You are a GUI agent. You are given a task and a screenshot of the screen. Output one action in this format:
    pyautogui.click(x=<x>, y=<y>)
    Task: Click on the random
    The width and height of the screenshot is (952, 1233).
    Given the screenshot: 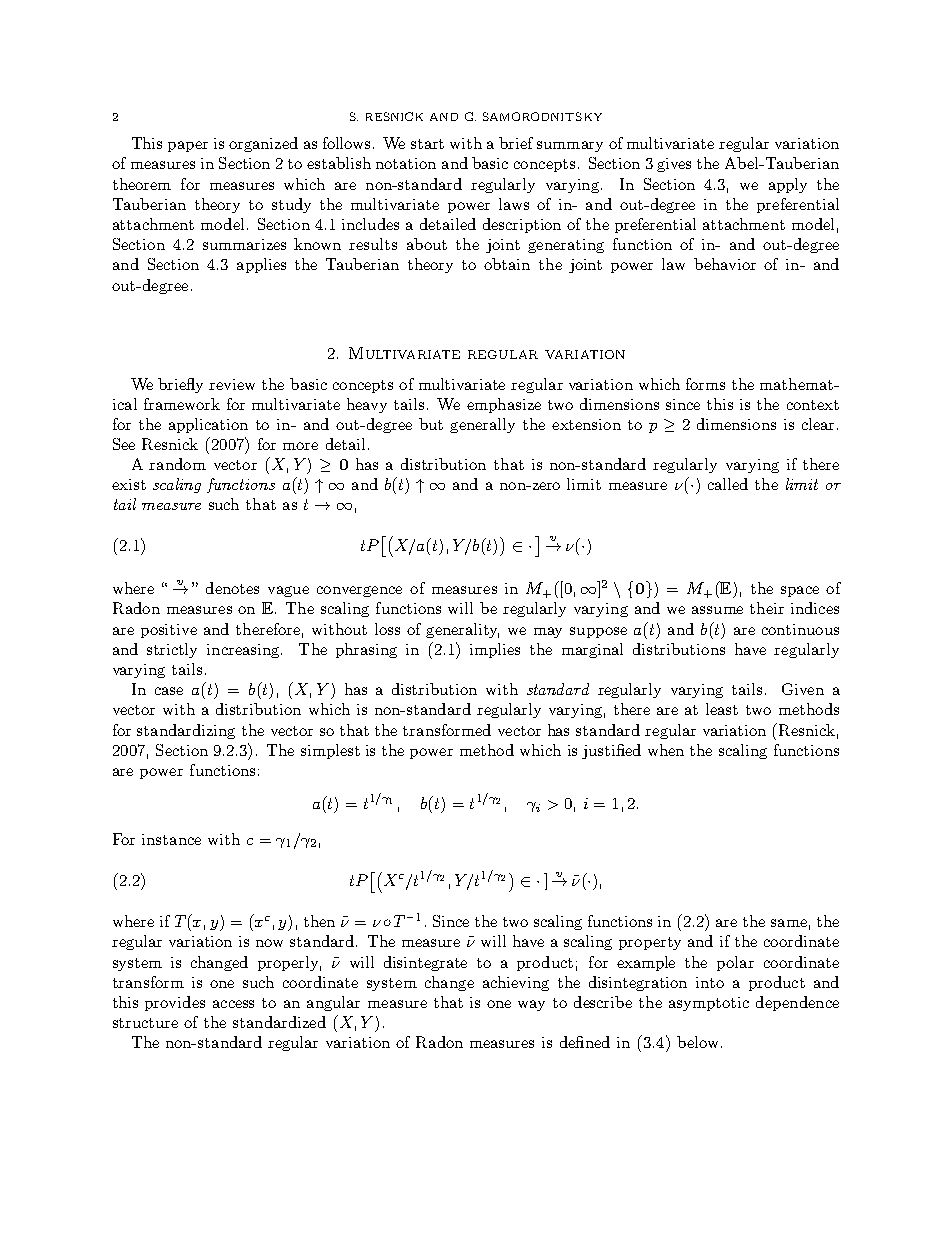 What is the action you would take?
    pyautogui.click(x=177, y=464)
